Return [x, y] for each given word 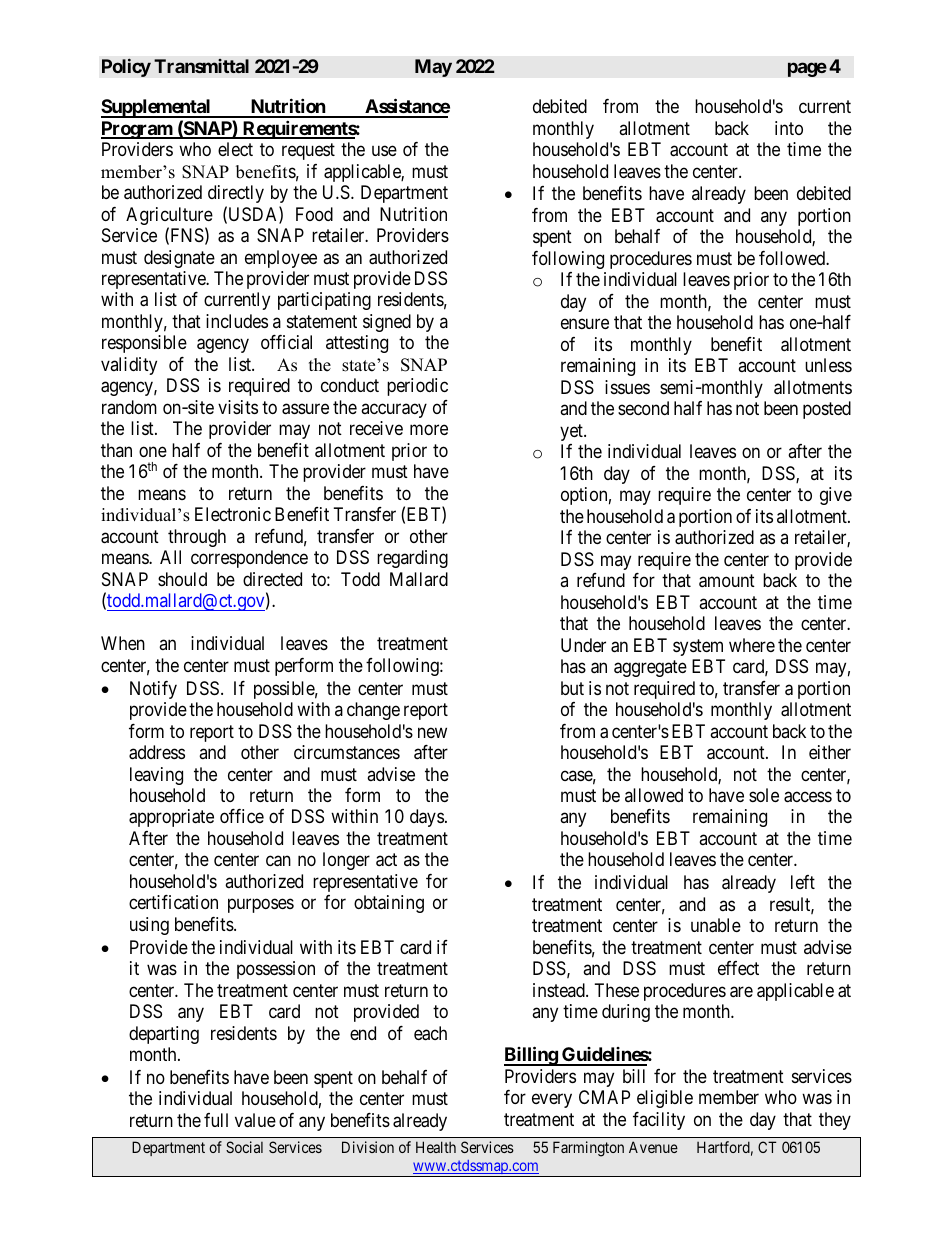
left [803, 882]
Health [436, 1147]
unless [828, 365]
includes [237, 321]
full [216, 1120]
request [308, 151]
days [427, 818]
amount [727, 581]
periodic [417, 387]
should [182, 579]
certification [173, 902]
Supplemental [157, 108]
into [789, 128]
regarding [412, 559]
